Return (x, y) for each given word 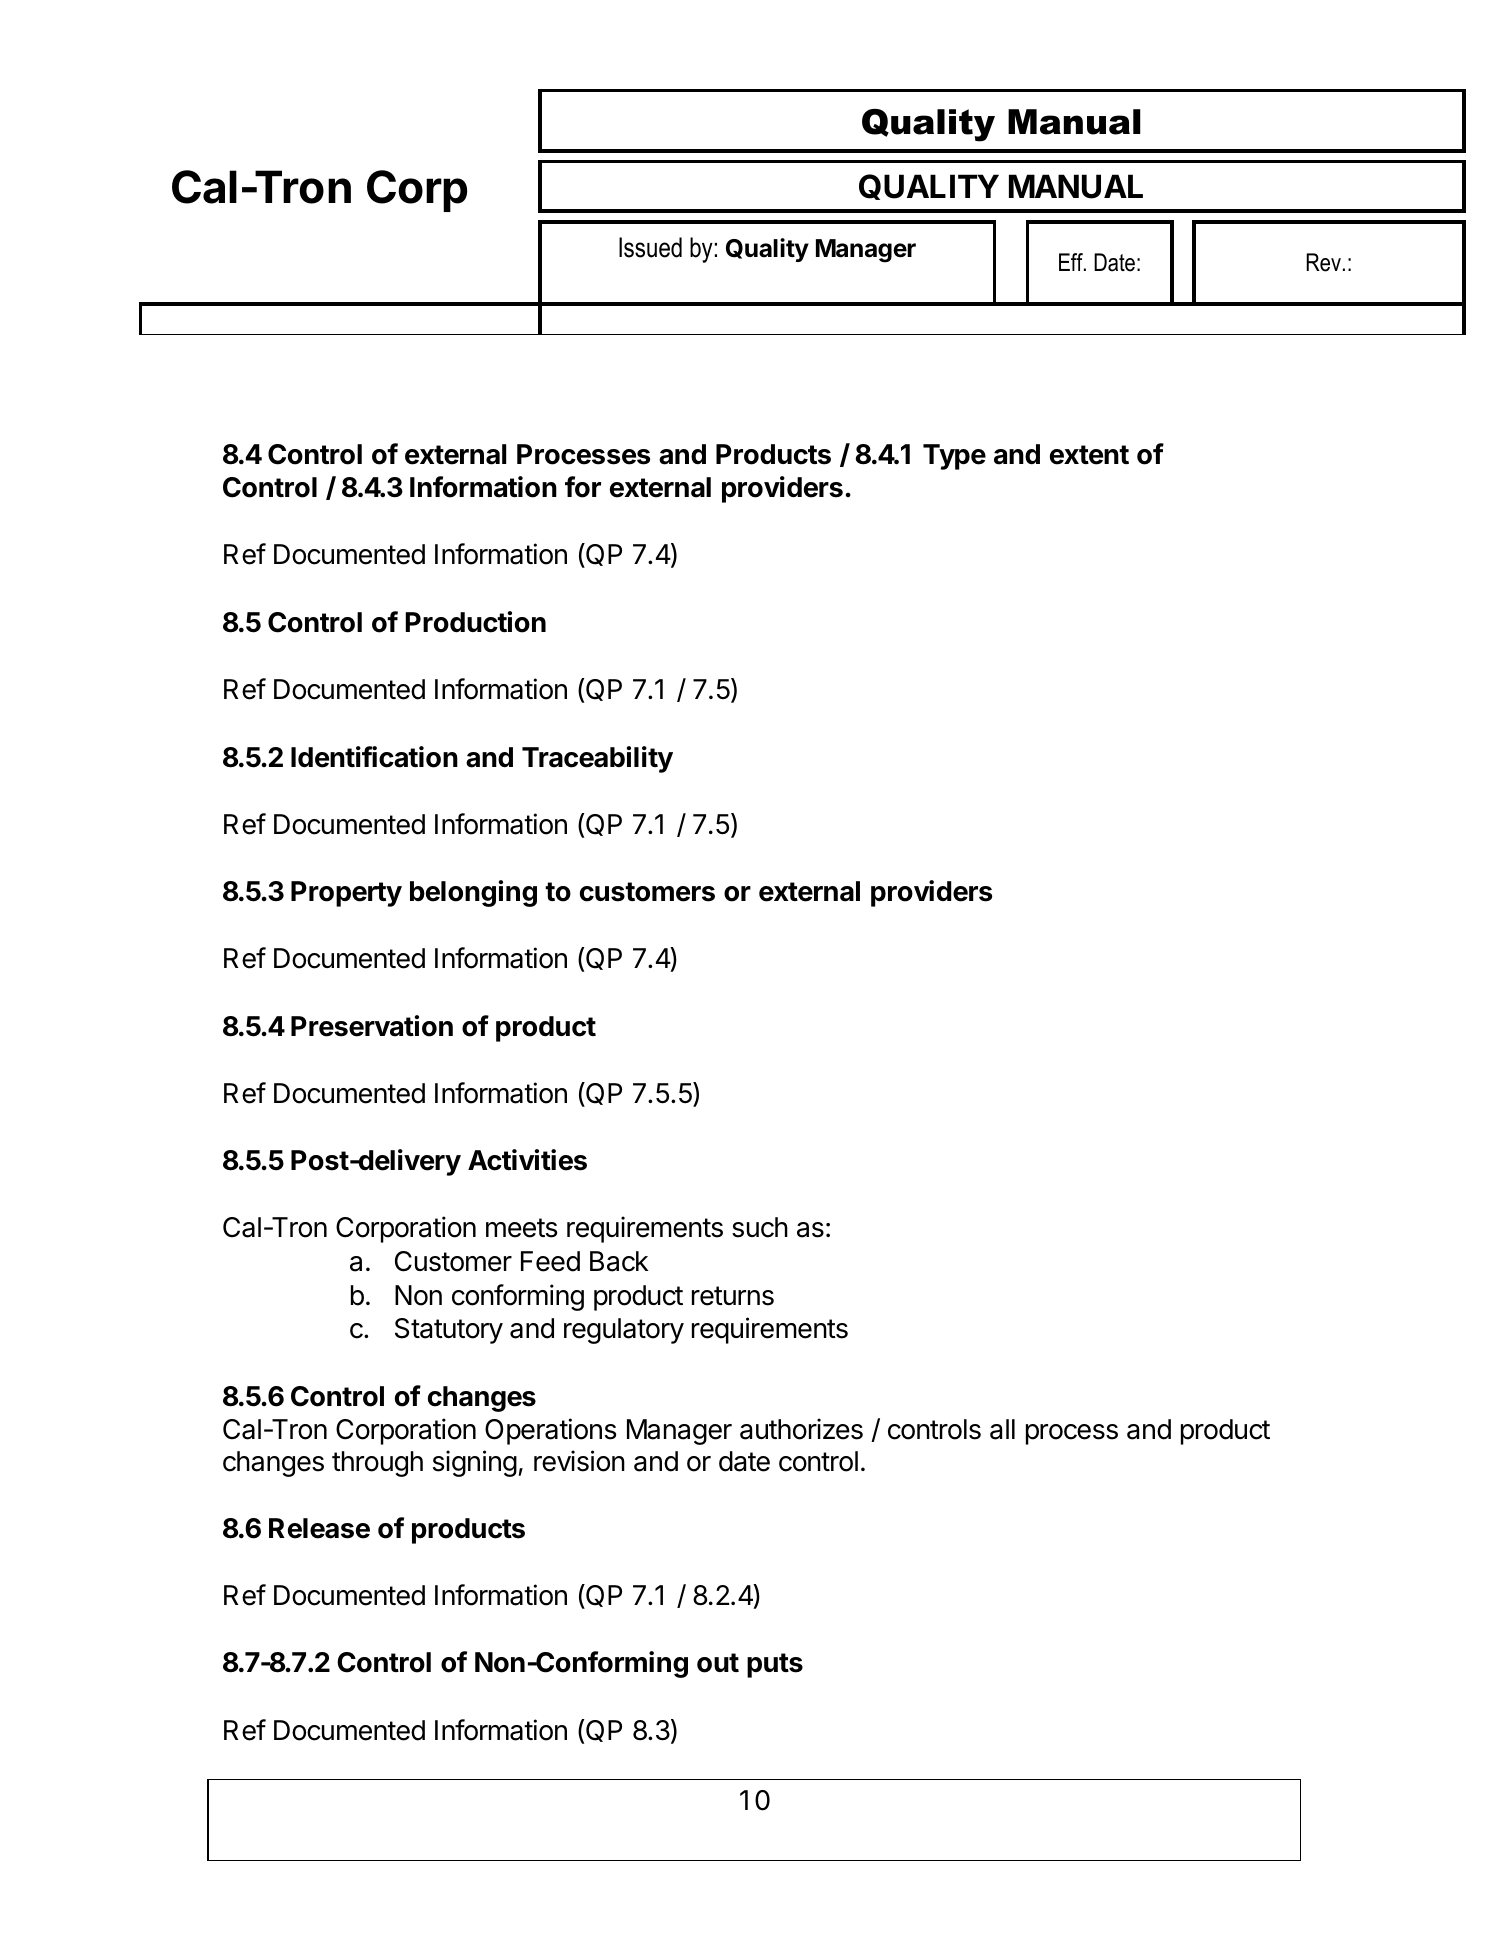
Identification (374, 757)
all (1002, 1429)
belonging (473, 893)
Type (954, 457)
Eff (1072, 262)
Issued (650, 247)
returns (733, 1296)
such (760, 1227)
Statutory (449, 1331)
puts (775, 1665)
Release (319, 1528)
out (718, 1663)
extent (1089, 455)
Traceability (597, 759)
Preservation (372, 1026)
